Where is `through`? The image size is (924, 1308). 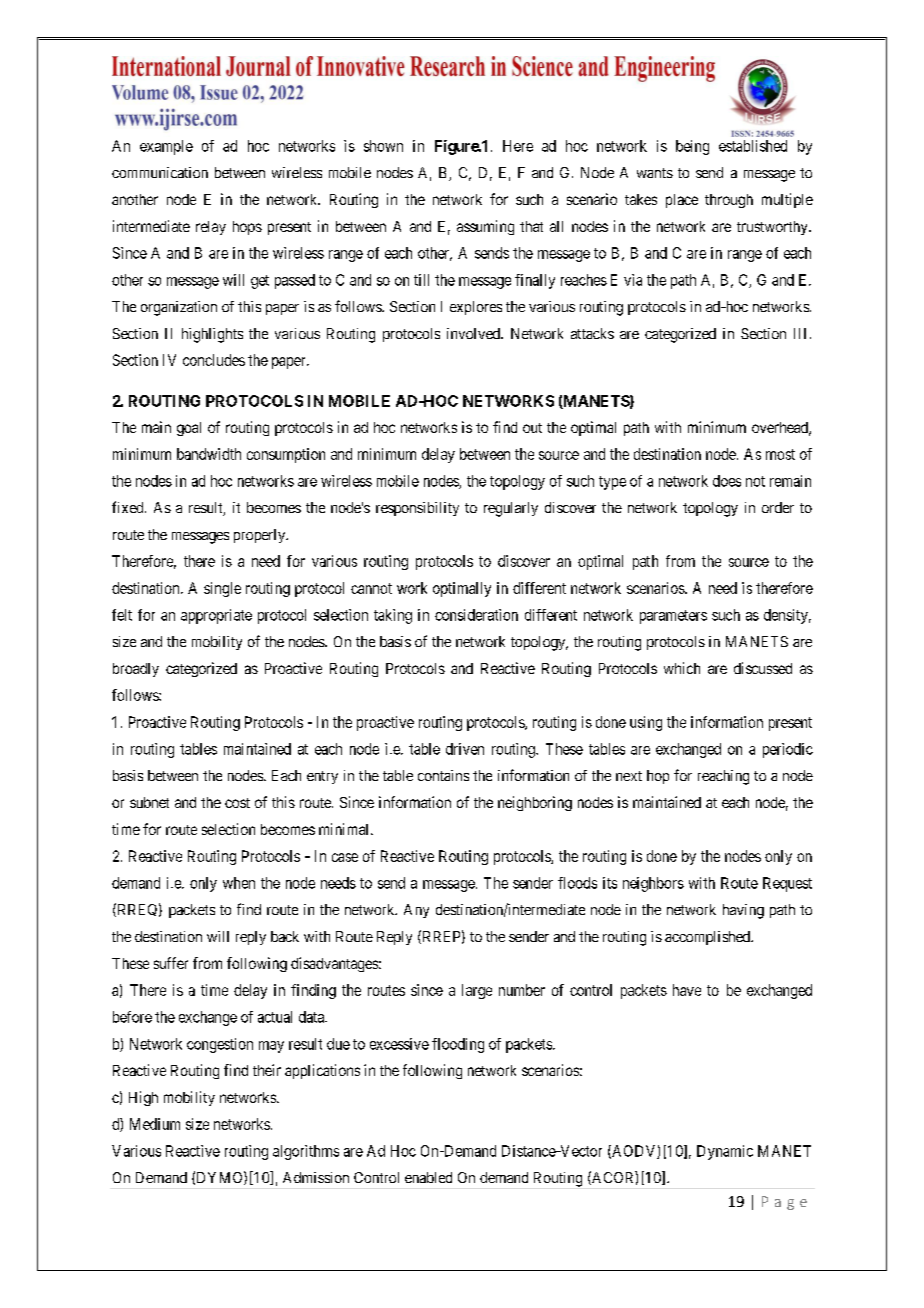 through is located at coordinates (729, 201).
